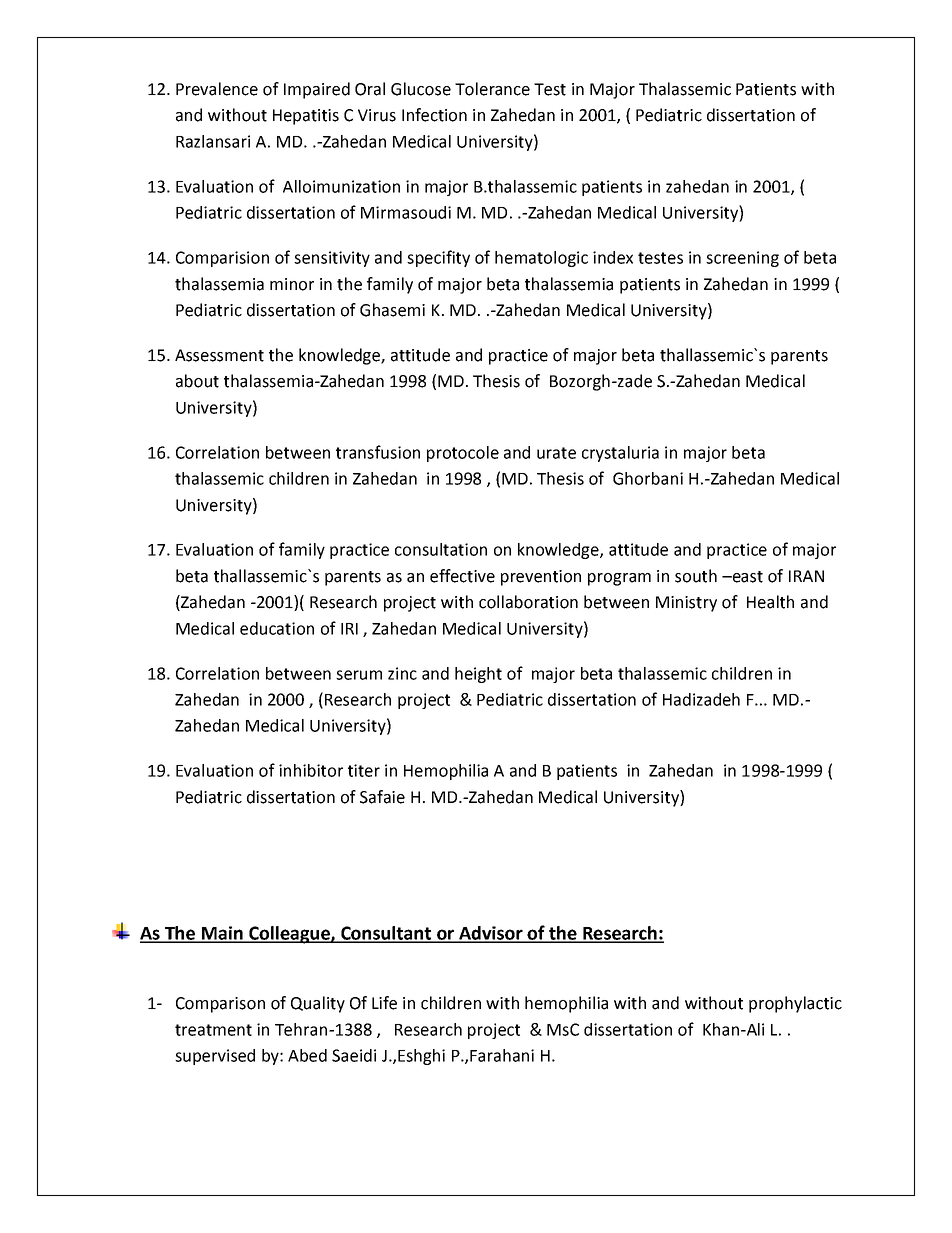  I want to click on inhibitor, so click(311, 770).
